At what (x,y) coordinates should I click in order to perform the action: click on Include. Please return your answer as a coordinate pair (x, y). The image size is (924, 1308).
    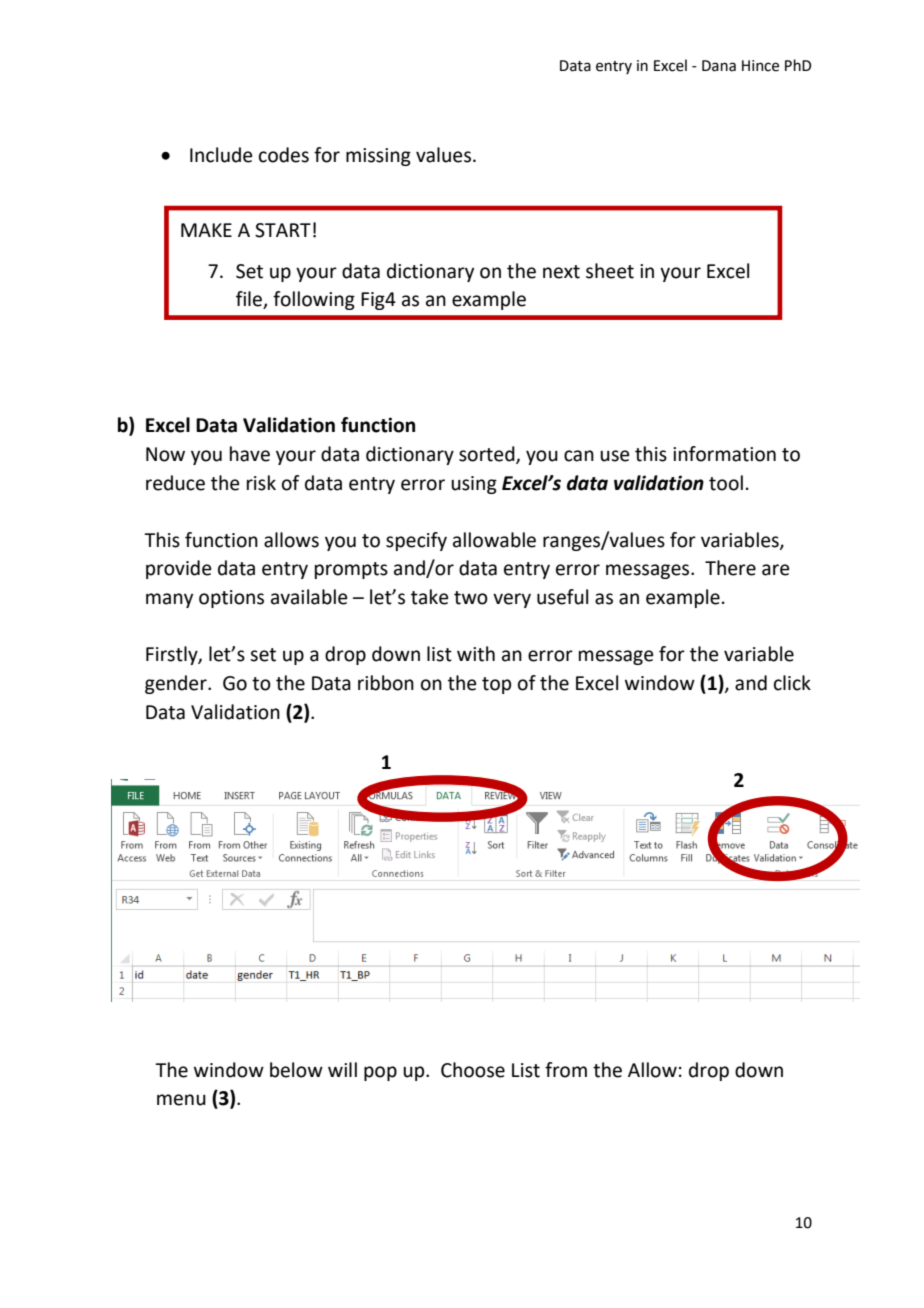
    Looking at the image, I should click on (221, 155).
